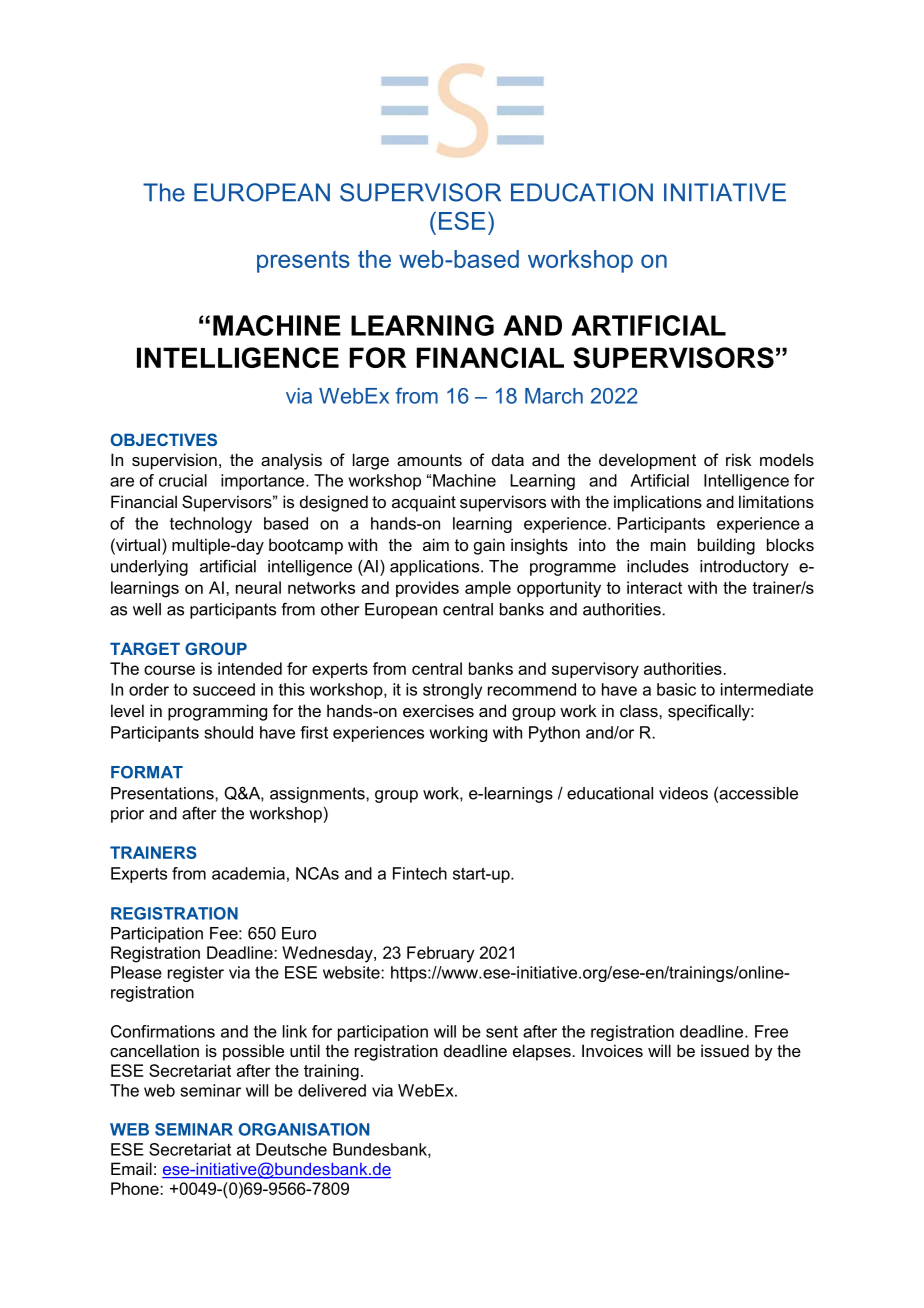 The width and height of the document is (924, 1308). Describe the element at coordinates (427, 589) in the document. I see `provides` at that location.
